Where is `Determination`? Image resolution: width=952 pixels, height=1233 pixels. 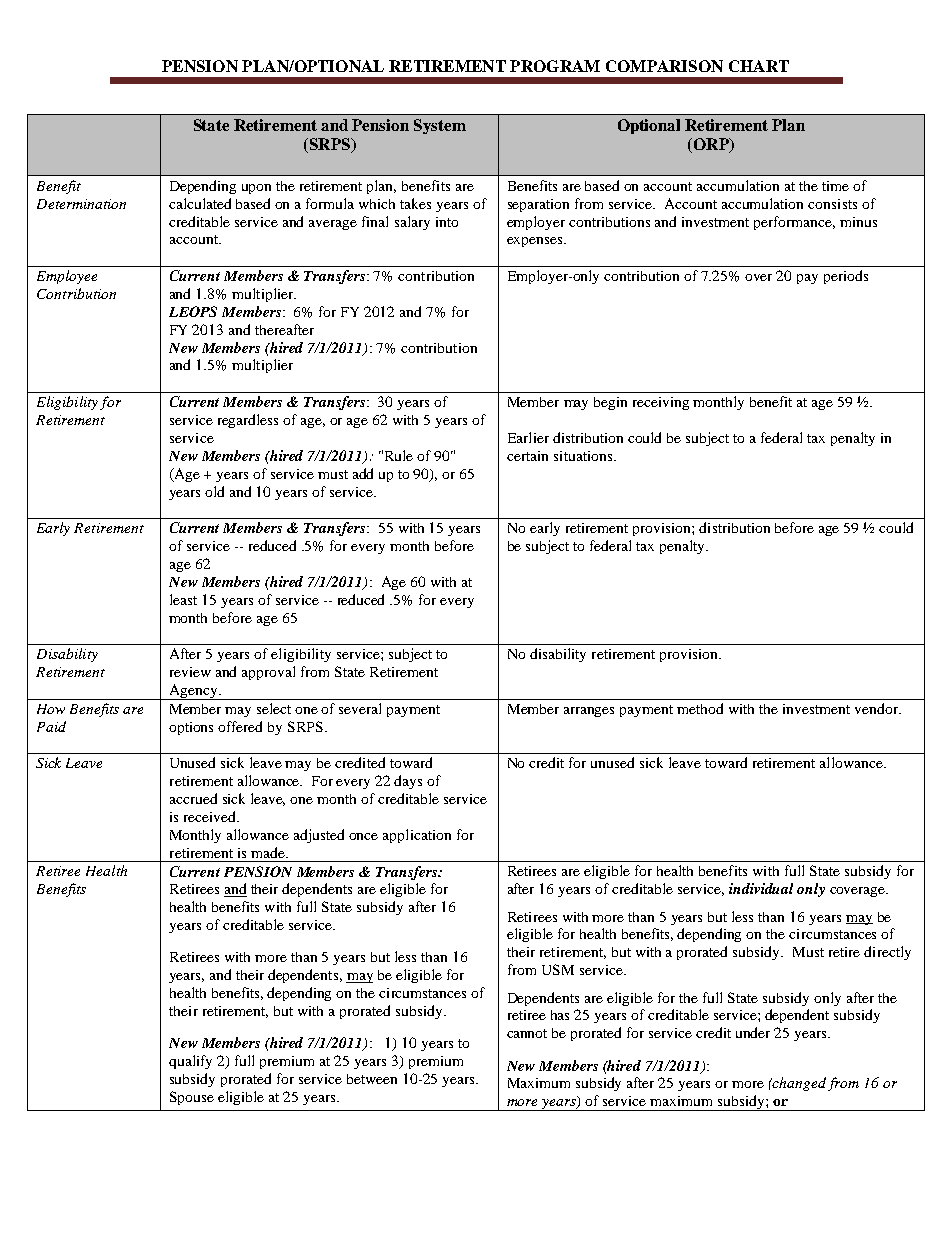 Determination is located at coordinates (81, 204).
